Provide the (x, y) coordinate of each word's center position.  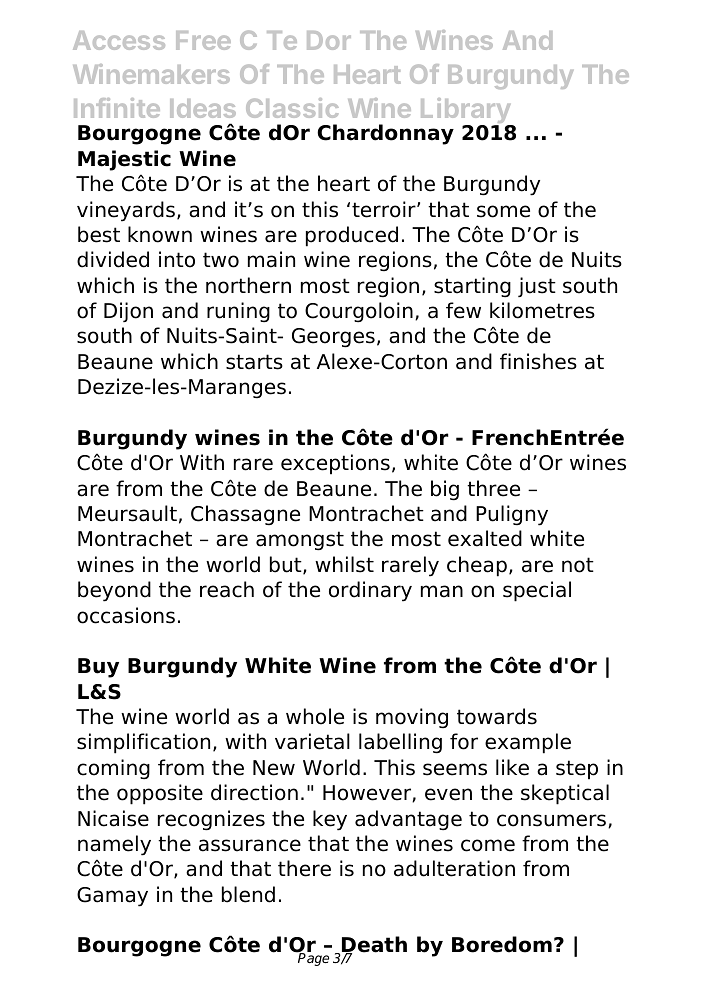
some (503, 211)
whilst (344, 564)
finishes (538, 361)
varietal (312, 741)
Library (467, 112)
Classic (292, 108)
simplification (143, 743)
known (160, 234)
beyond (114, 591)
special (537, 591)
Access (119, 40)
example (528, 743)
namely (114, 845)
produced (352, 236)
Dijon (128, 312)
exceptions (335, 464)
